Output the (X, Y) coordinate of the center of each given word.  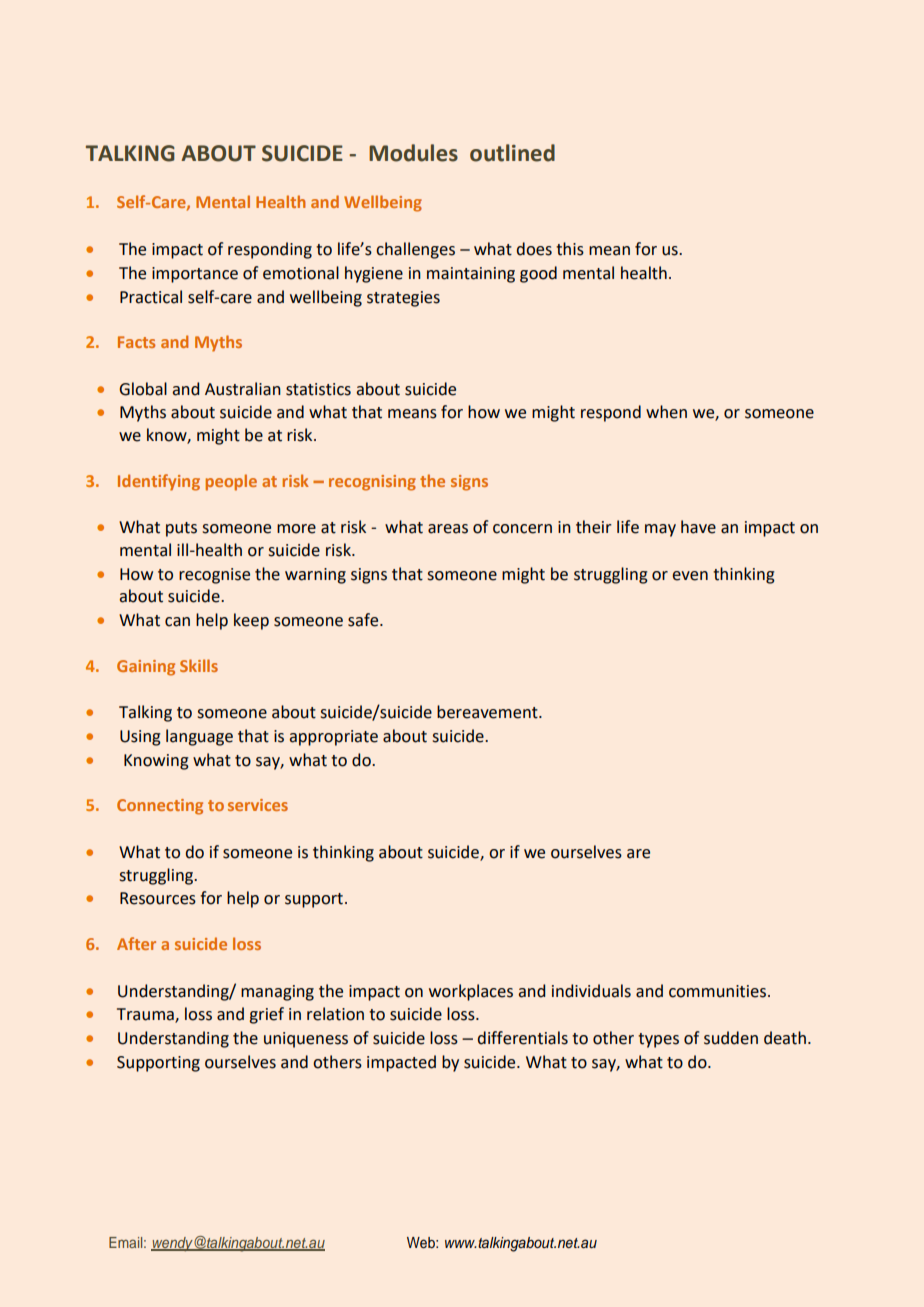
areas (448, 529)
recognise (214, 576)
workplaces (471, 992)
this (570, 249)
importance (195, 275)
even (690, 576)
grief (266, 1015)
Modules (413, 153)
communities (717, 991)
